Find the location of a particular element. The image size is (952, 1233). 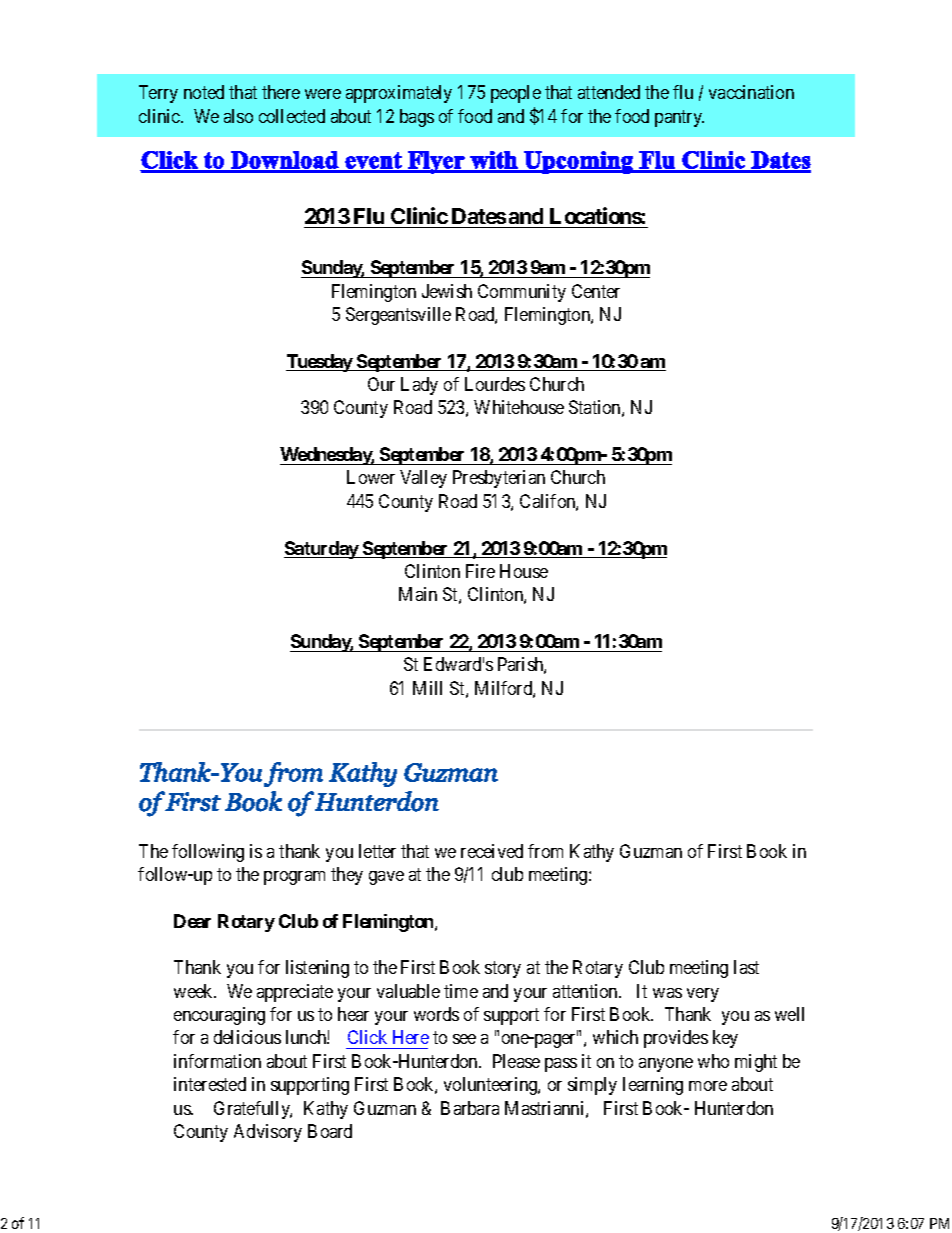

also is located at coordinates (238, 116).
